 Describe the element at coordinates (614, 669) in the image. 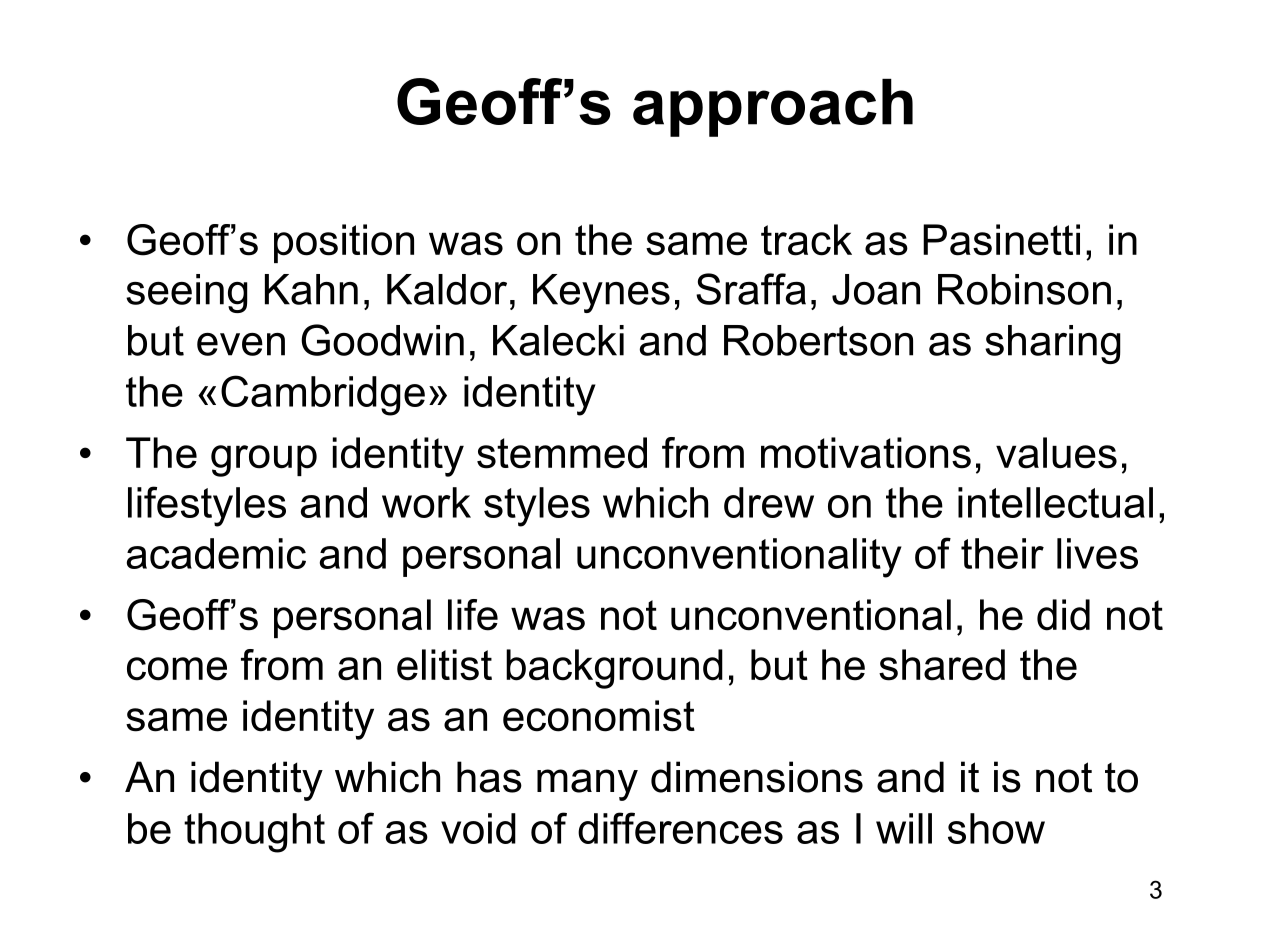

I see `background` at that location.
